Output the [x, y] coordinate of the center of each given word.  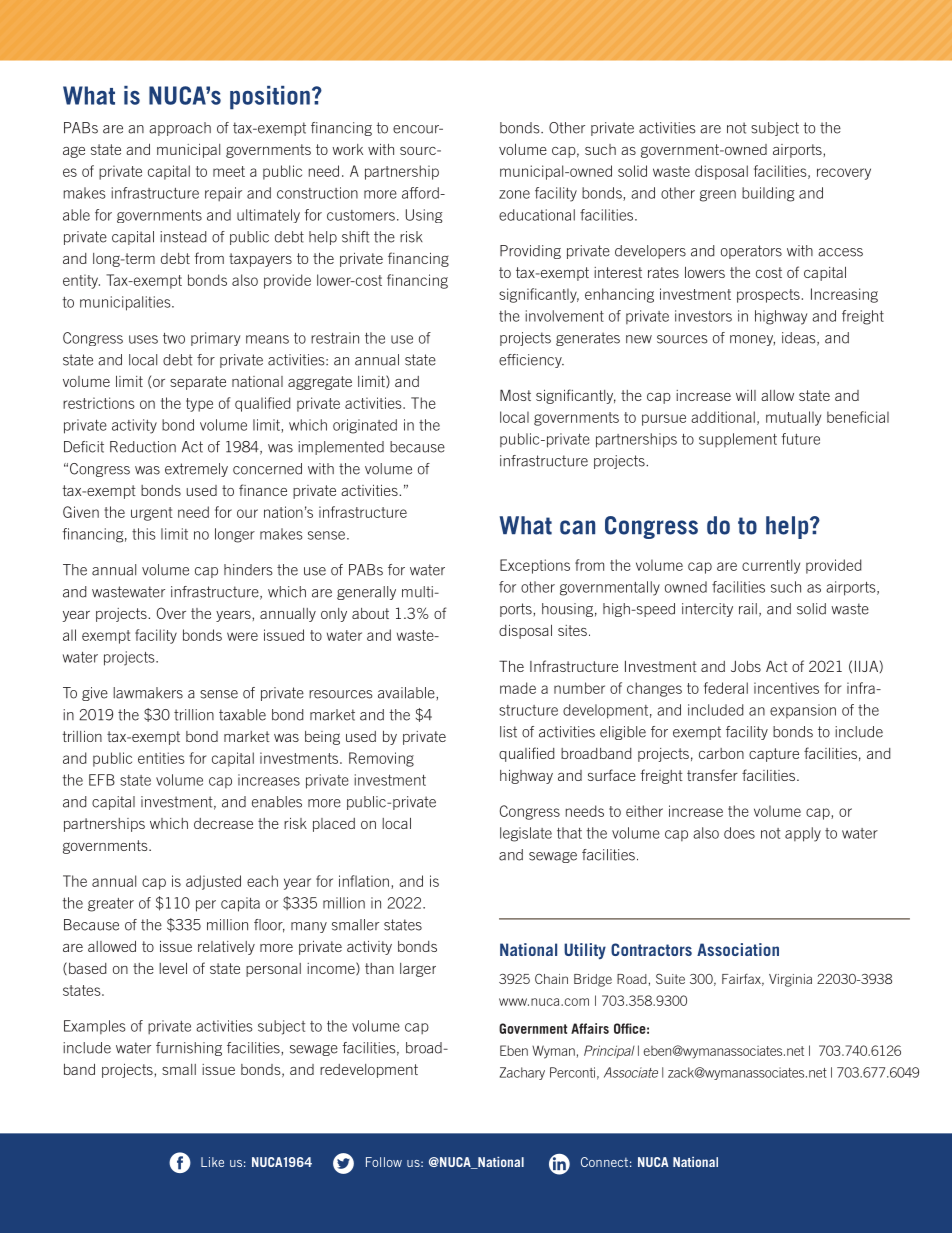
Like [212, 1162]
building [768, 194]
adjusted [213, 882]
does [739, 833]
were [242, 636]
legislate [526, 834]
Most [515, 395]
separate [198, 383]
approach [180, 129]
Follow [384, 1162]
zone [514, 194]
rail [748, 609]
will [746, 395]
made [518, 688]
